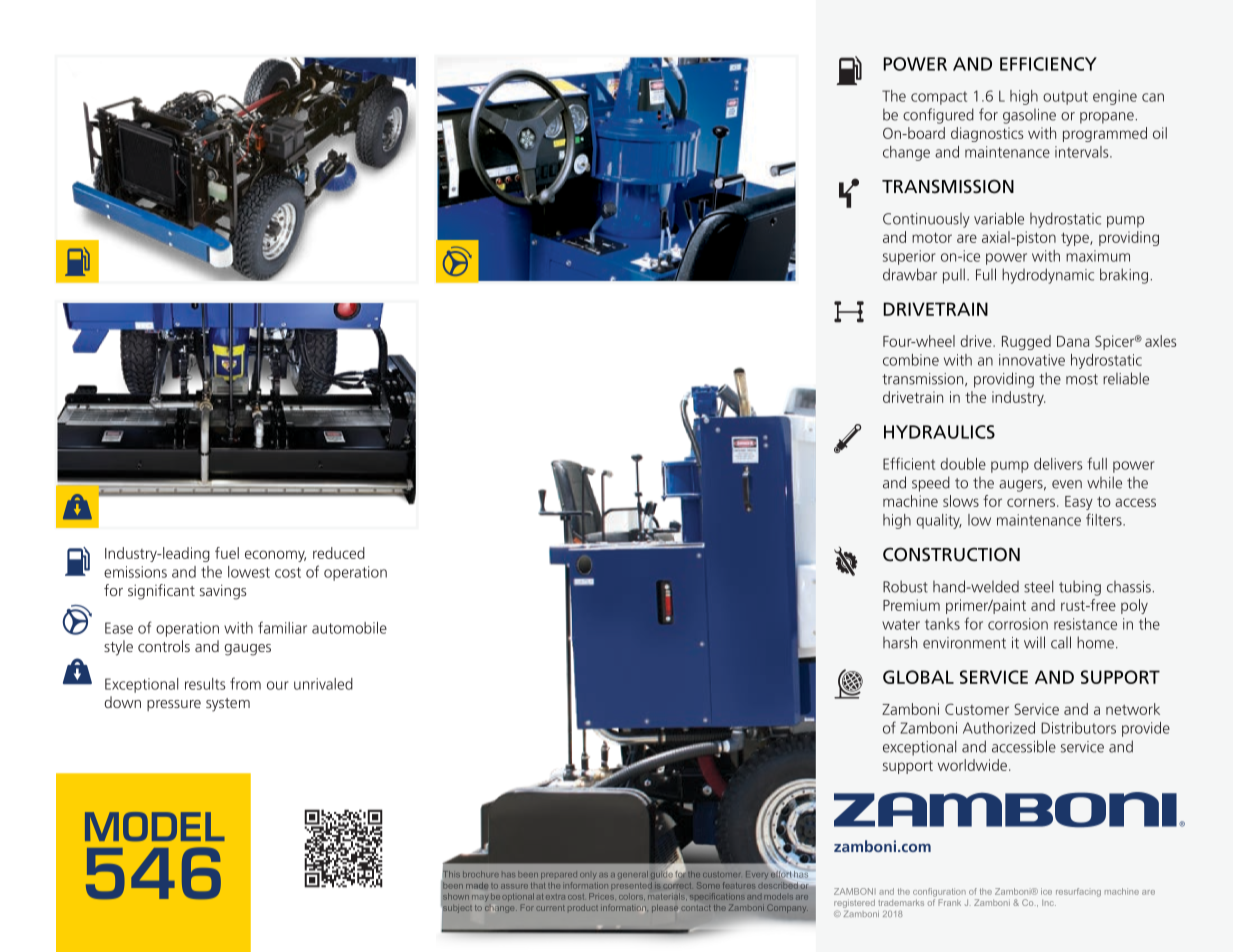 The width and height of the document is (1233, 952). What do you see at coordinates (901, 624) in the document?
I see `water` at bounding box center [901, 624].
